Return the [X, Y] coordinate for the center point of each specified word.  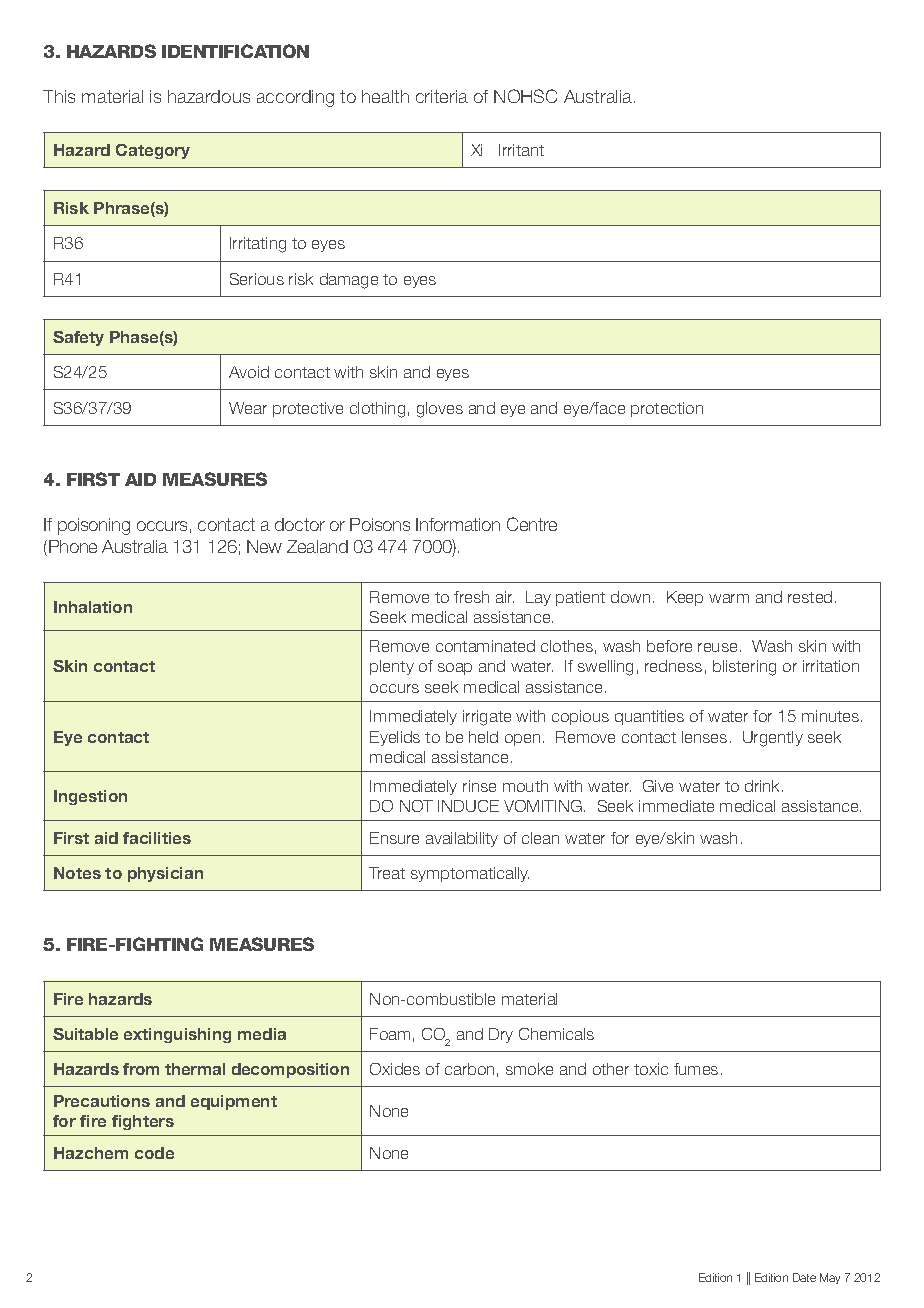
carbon [469, 1069]
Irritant [521, 150]
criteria [442, 96]
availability [462, 839]
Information [458, 524]
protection [667, 409]
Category [153, 151]
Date [804, 1277]
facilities [157, 838]
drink [764, 786]
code [154, 1153]
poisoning [94, 526]
